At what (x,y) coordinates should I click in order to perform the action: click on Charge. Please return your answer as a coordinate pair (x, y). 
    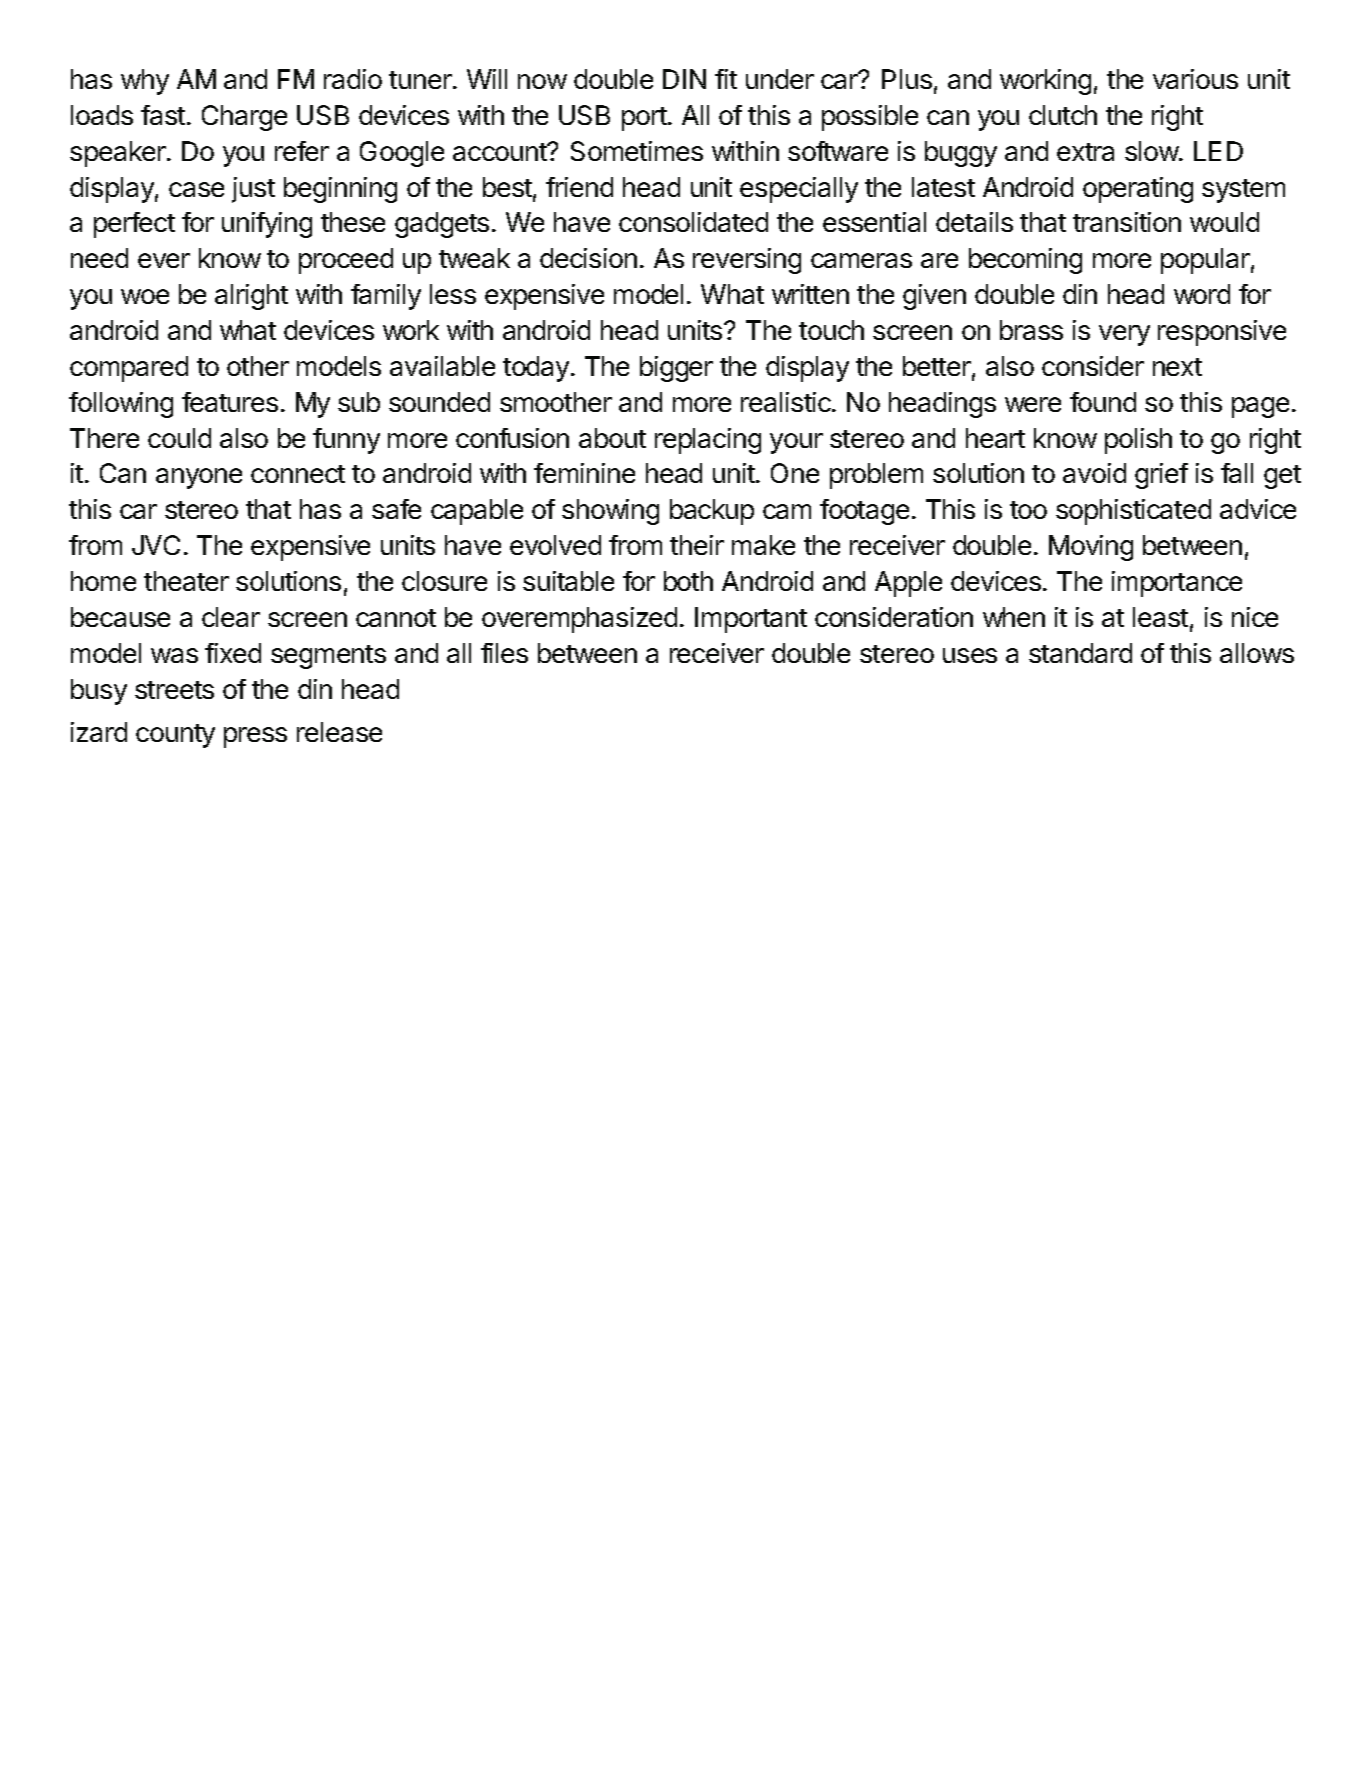
    Looking at the image, I should click on (244, 118).
